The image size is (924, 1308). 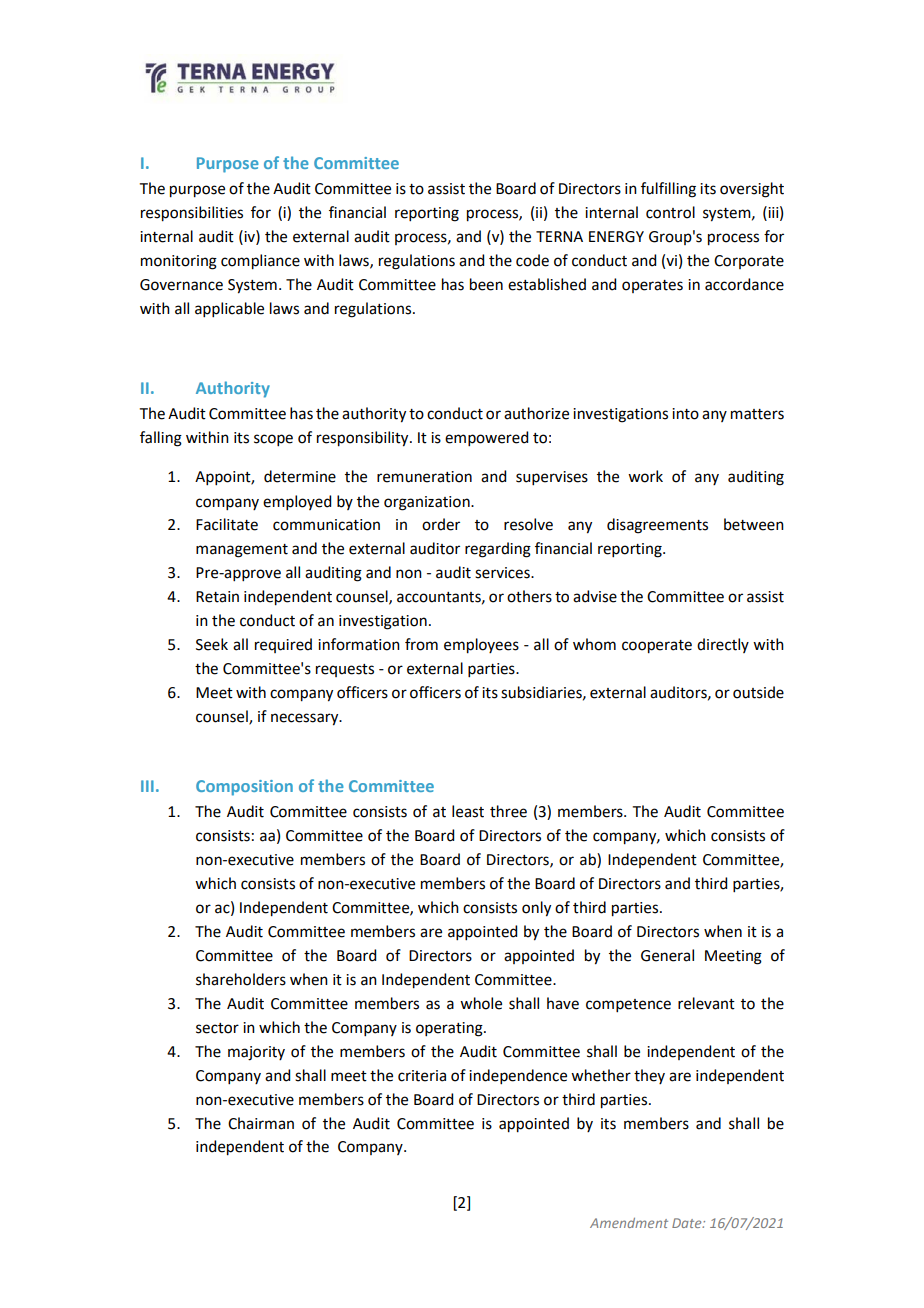 I want to click on employees, so click(x=481, y=646).
